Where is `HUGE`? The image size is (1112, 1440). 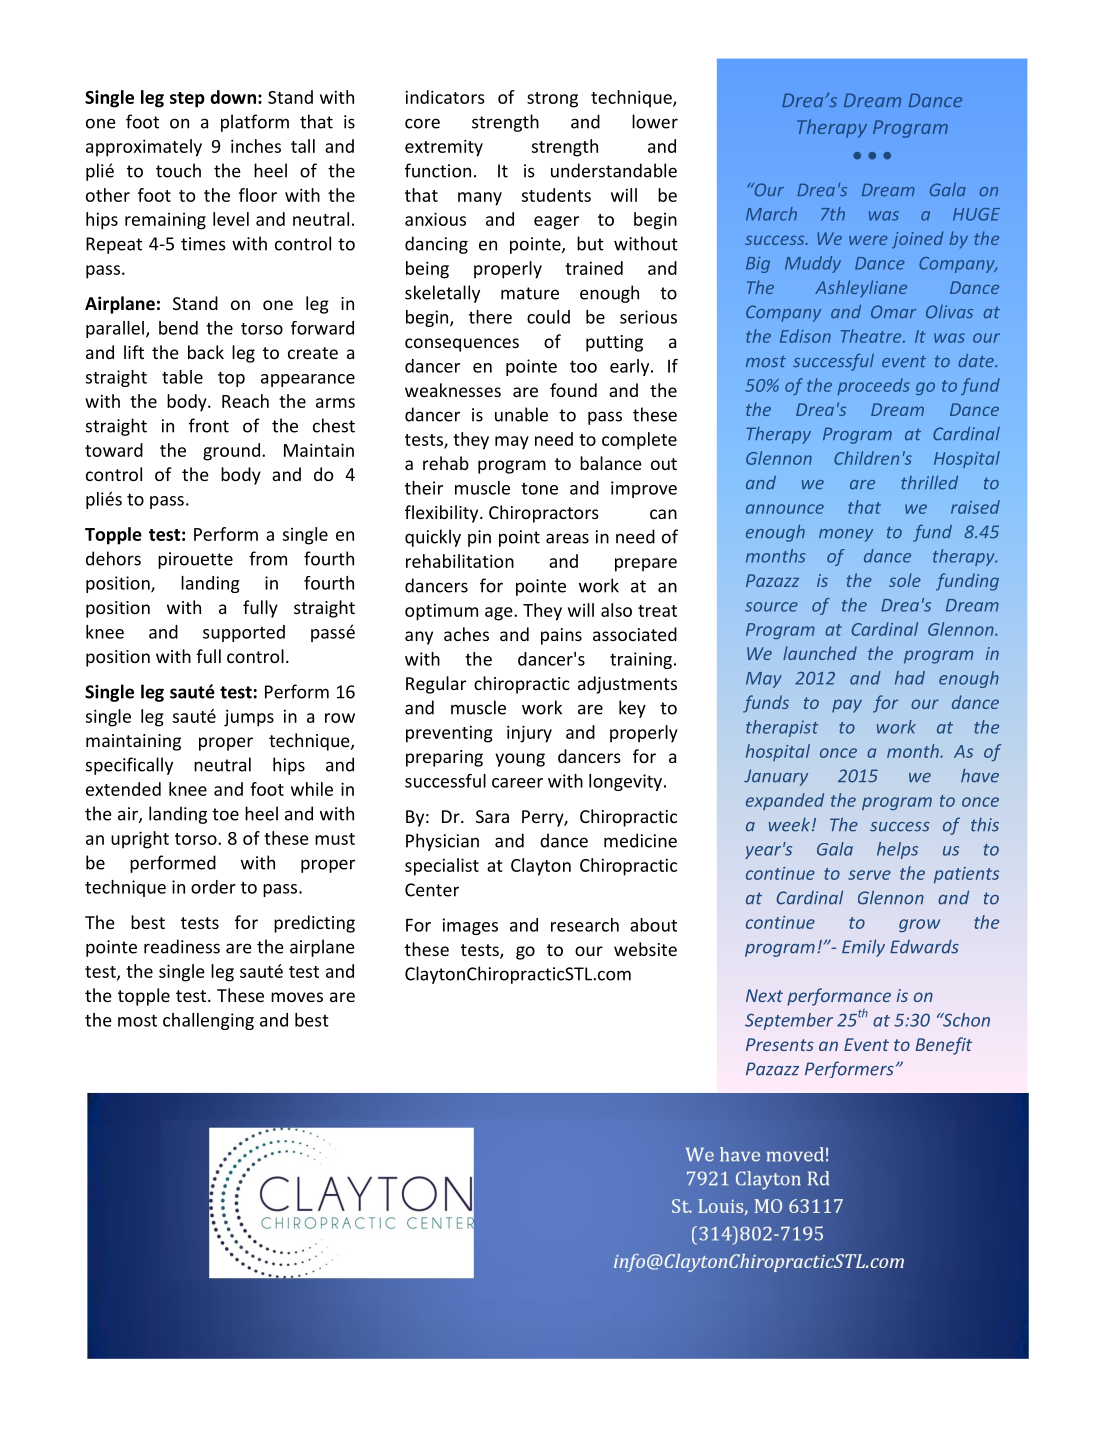
HUGE is located at coordinates (976, 214).
